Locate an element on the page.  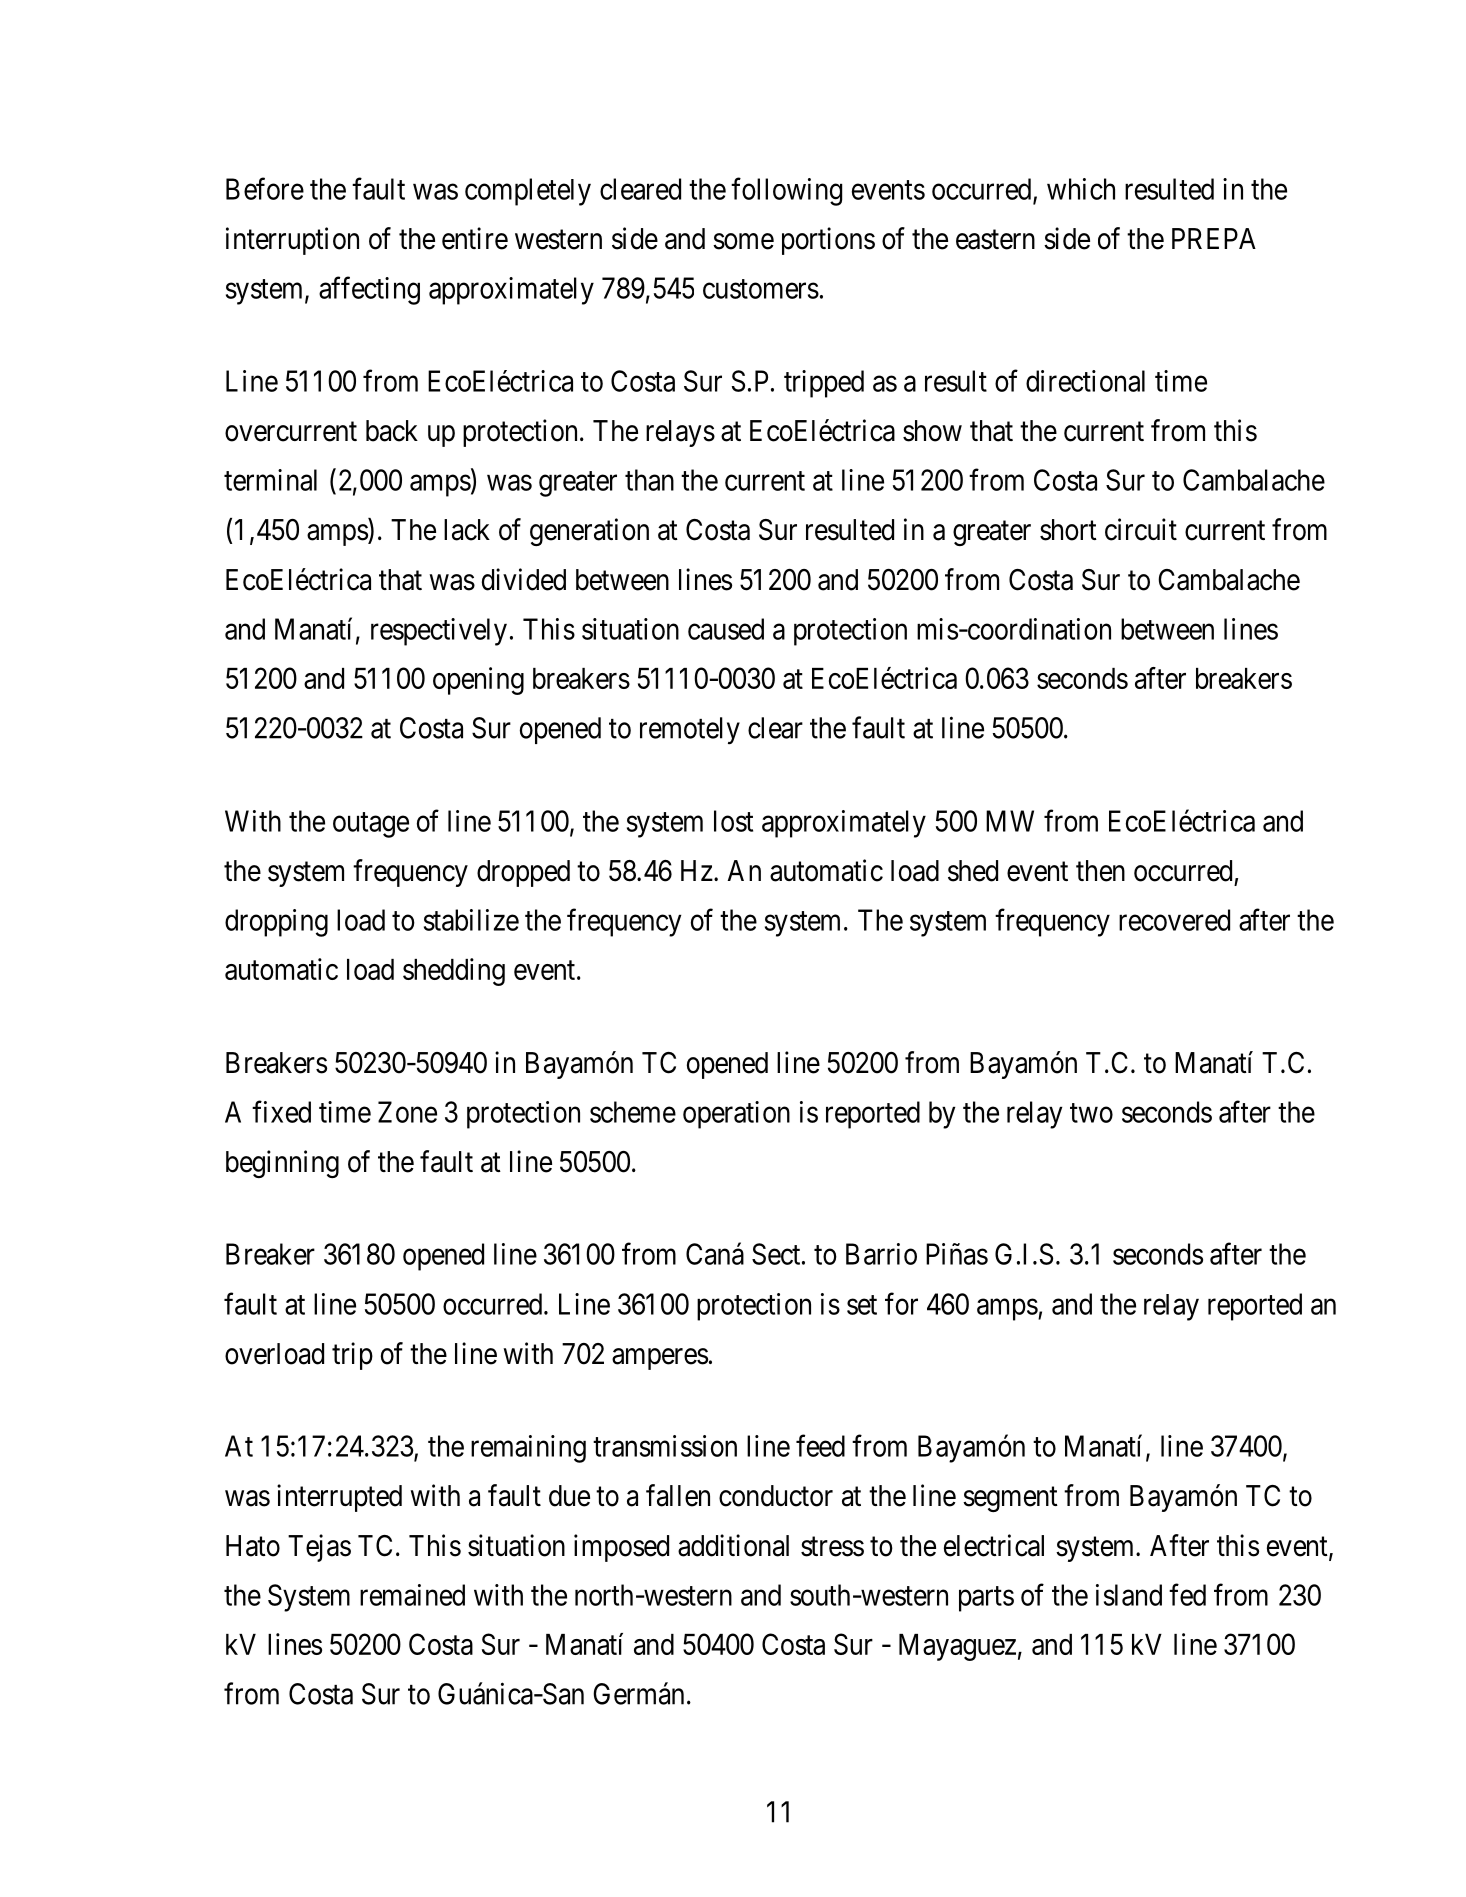
island is located at coordinates (1129, 1595).
